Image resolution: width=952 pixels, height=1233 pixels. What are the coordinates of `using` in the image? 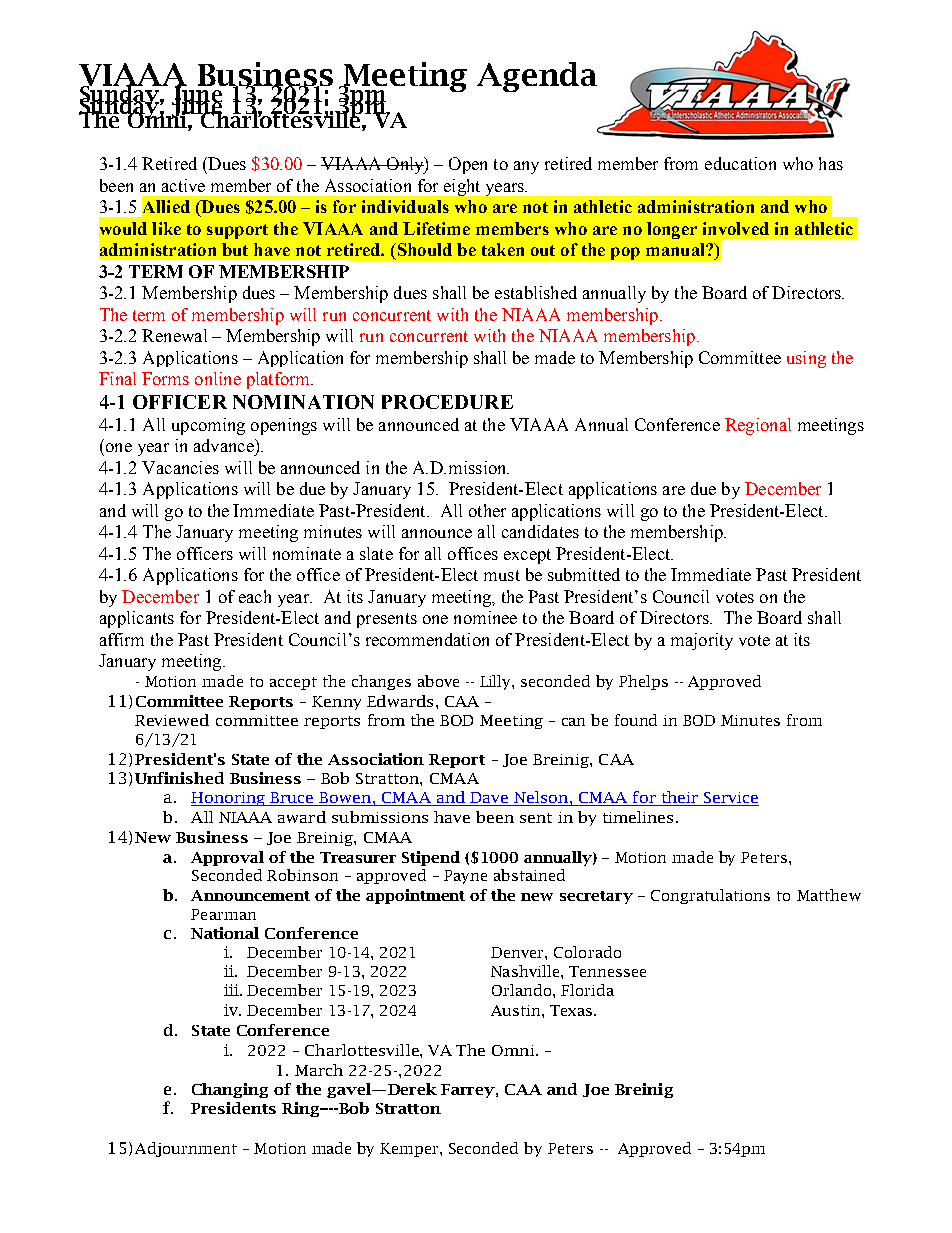 It's located at (806, 359).
